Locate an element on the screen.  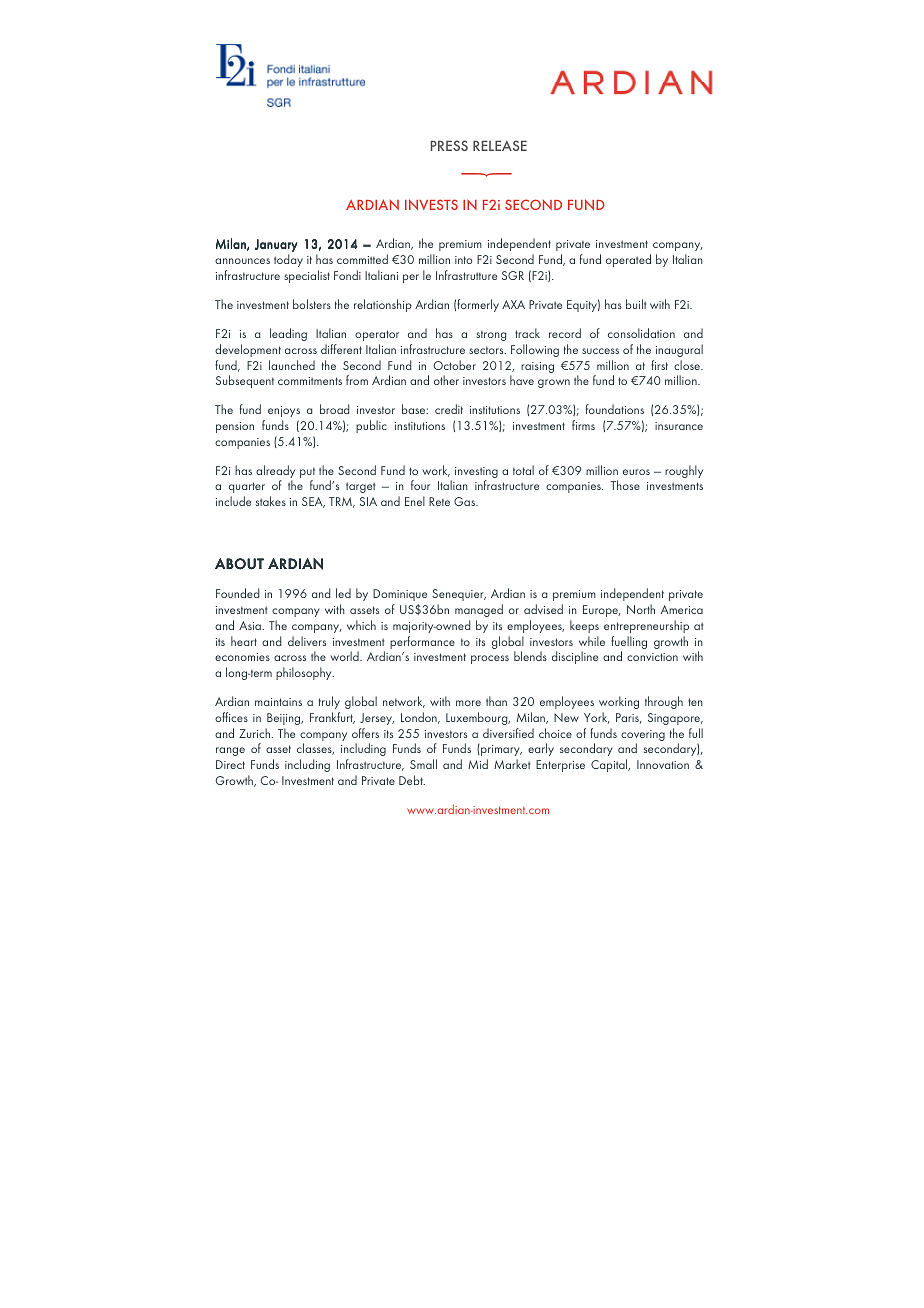
euros is located at coordinates (636, 472).
